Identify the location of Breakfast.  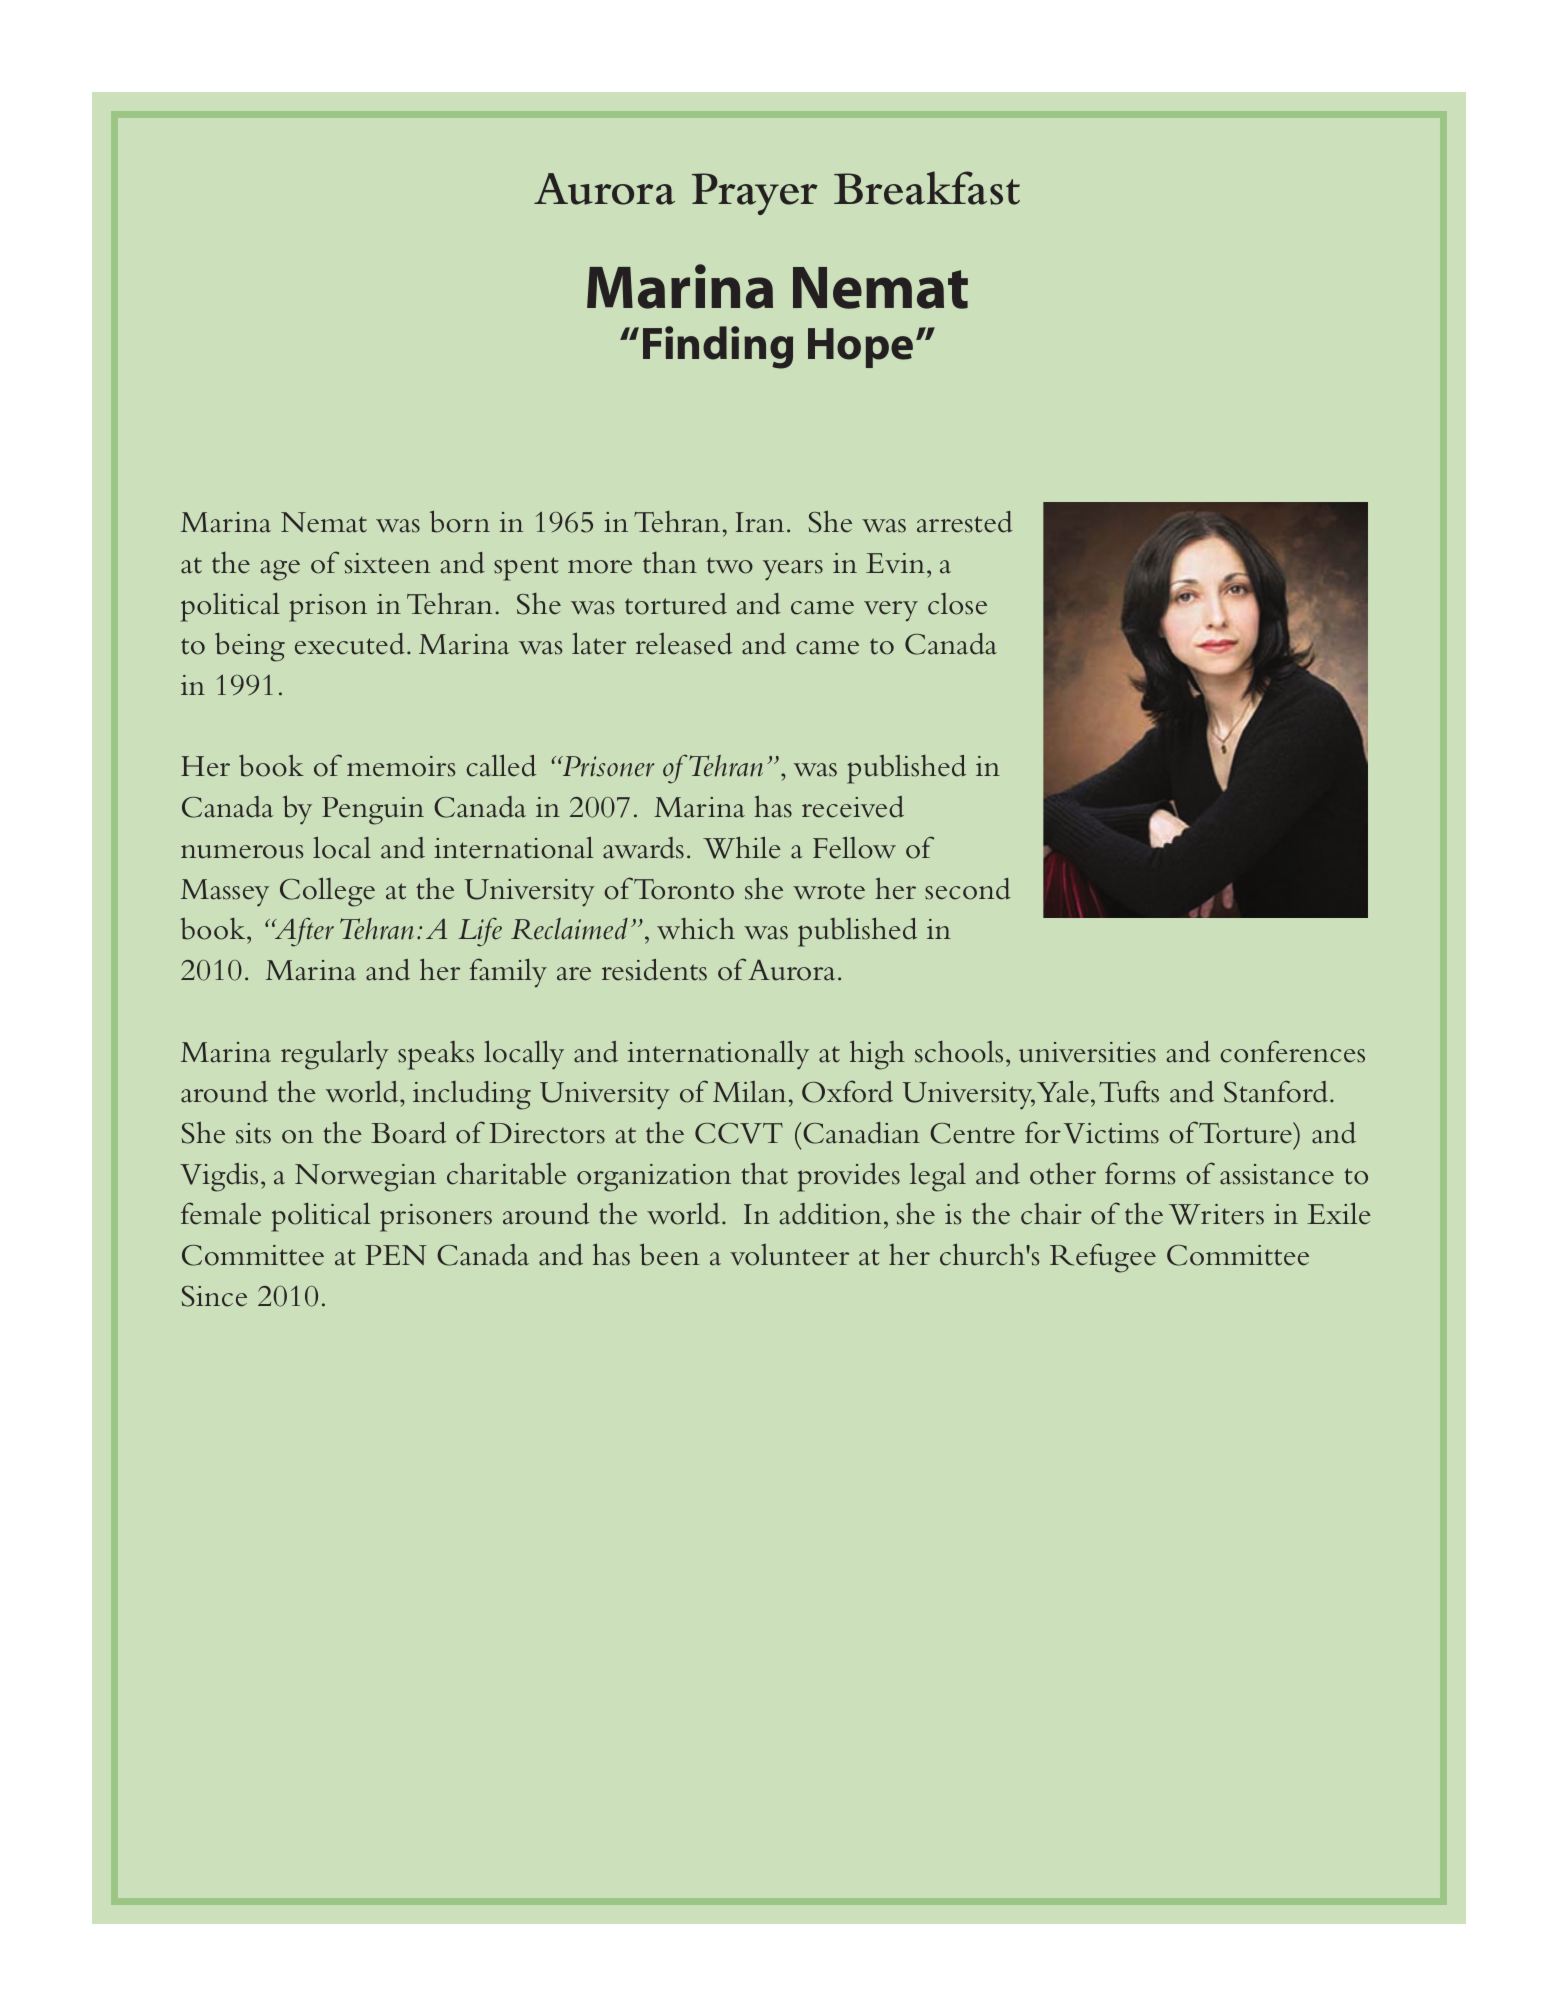
(927, 188).
